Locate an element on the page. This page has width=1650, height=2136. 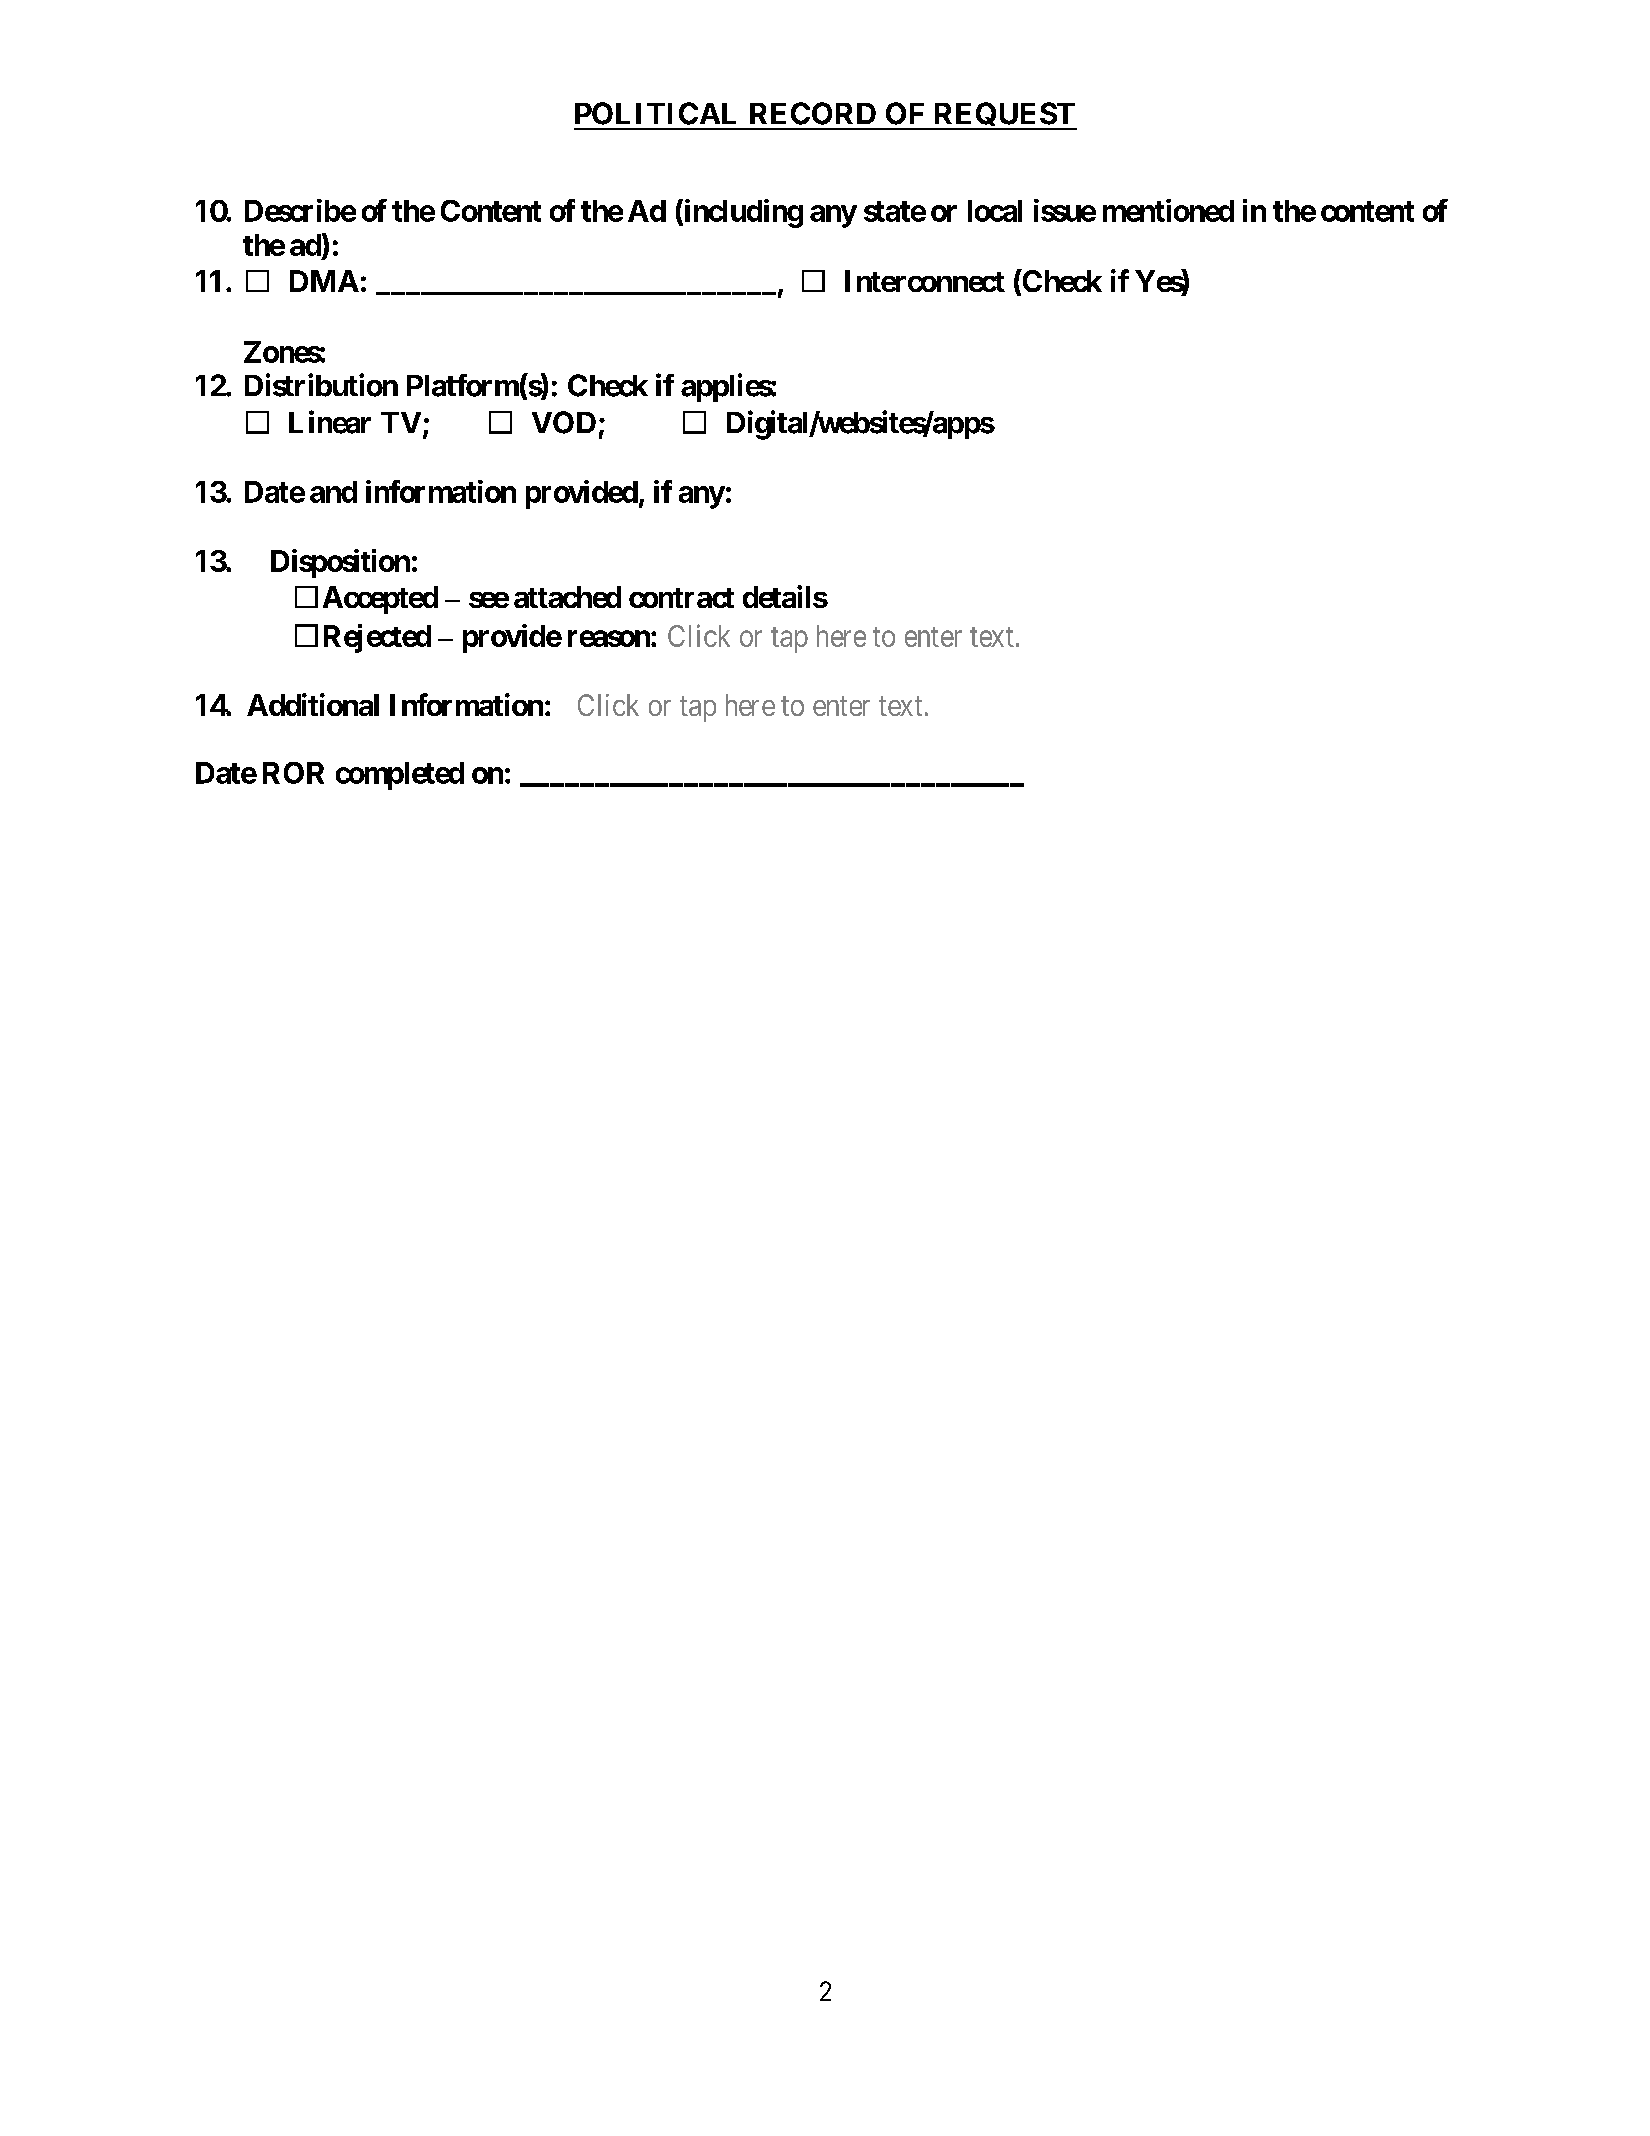
Disposition is located at coordinates (340, 563).
